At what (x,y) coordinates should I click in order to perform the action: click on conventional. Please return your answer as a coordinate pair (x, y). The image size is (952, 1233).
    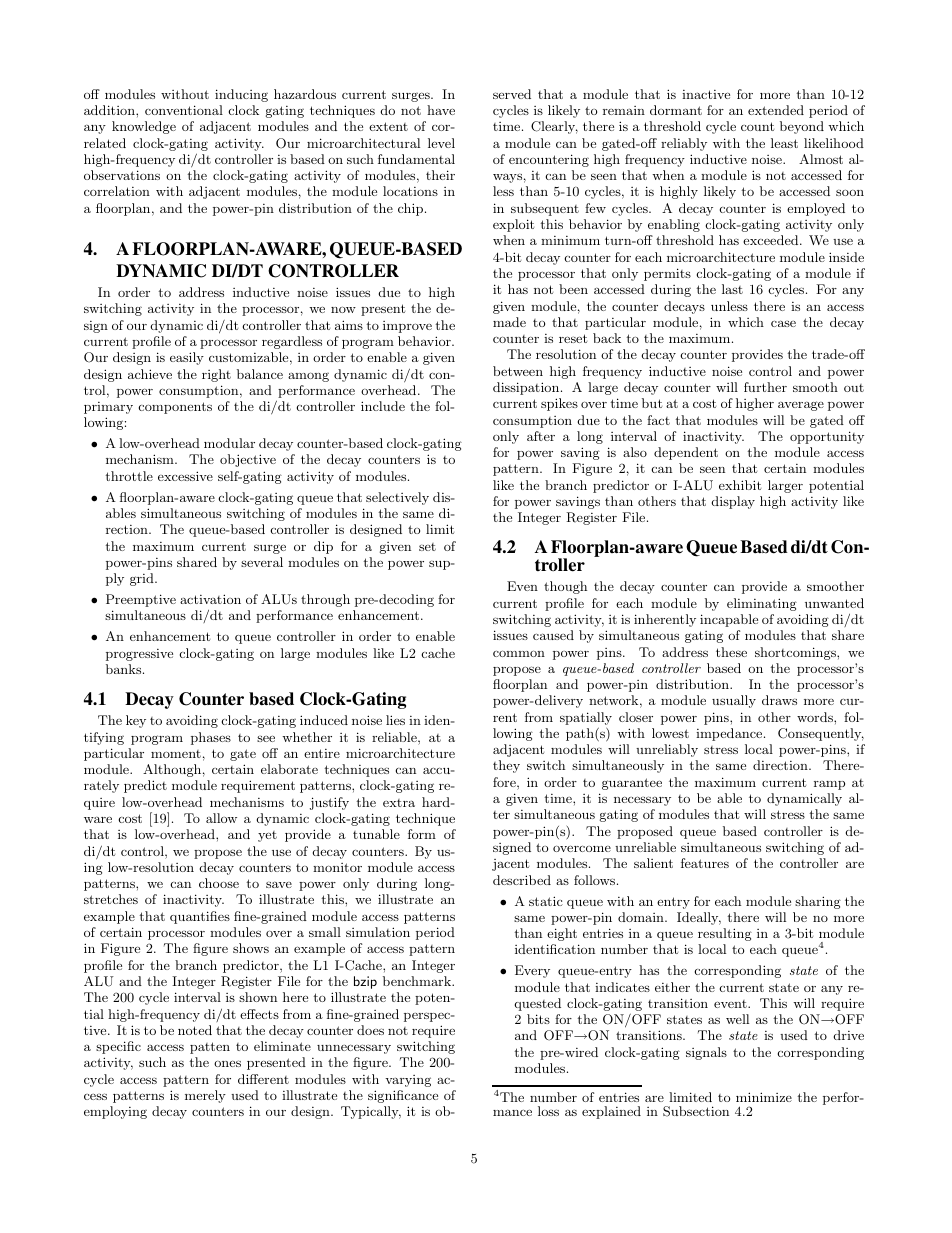
    Looking at the image, I should click on (184, 110).
